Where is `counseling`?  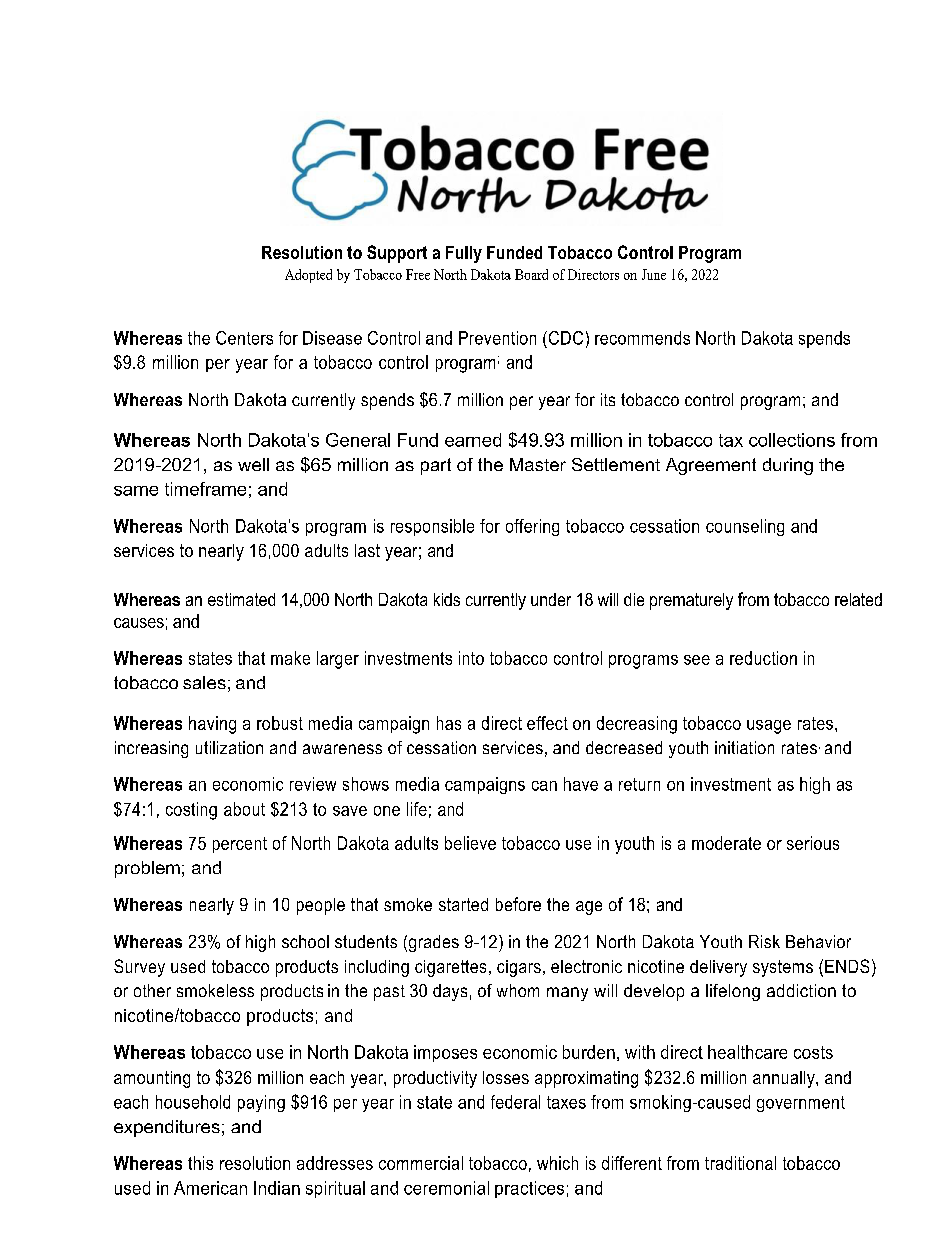
counseling is located at coordinates (745, 527).
